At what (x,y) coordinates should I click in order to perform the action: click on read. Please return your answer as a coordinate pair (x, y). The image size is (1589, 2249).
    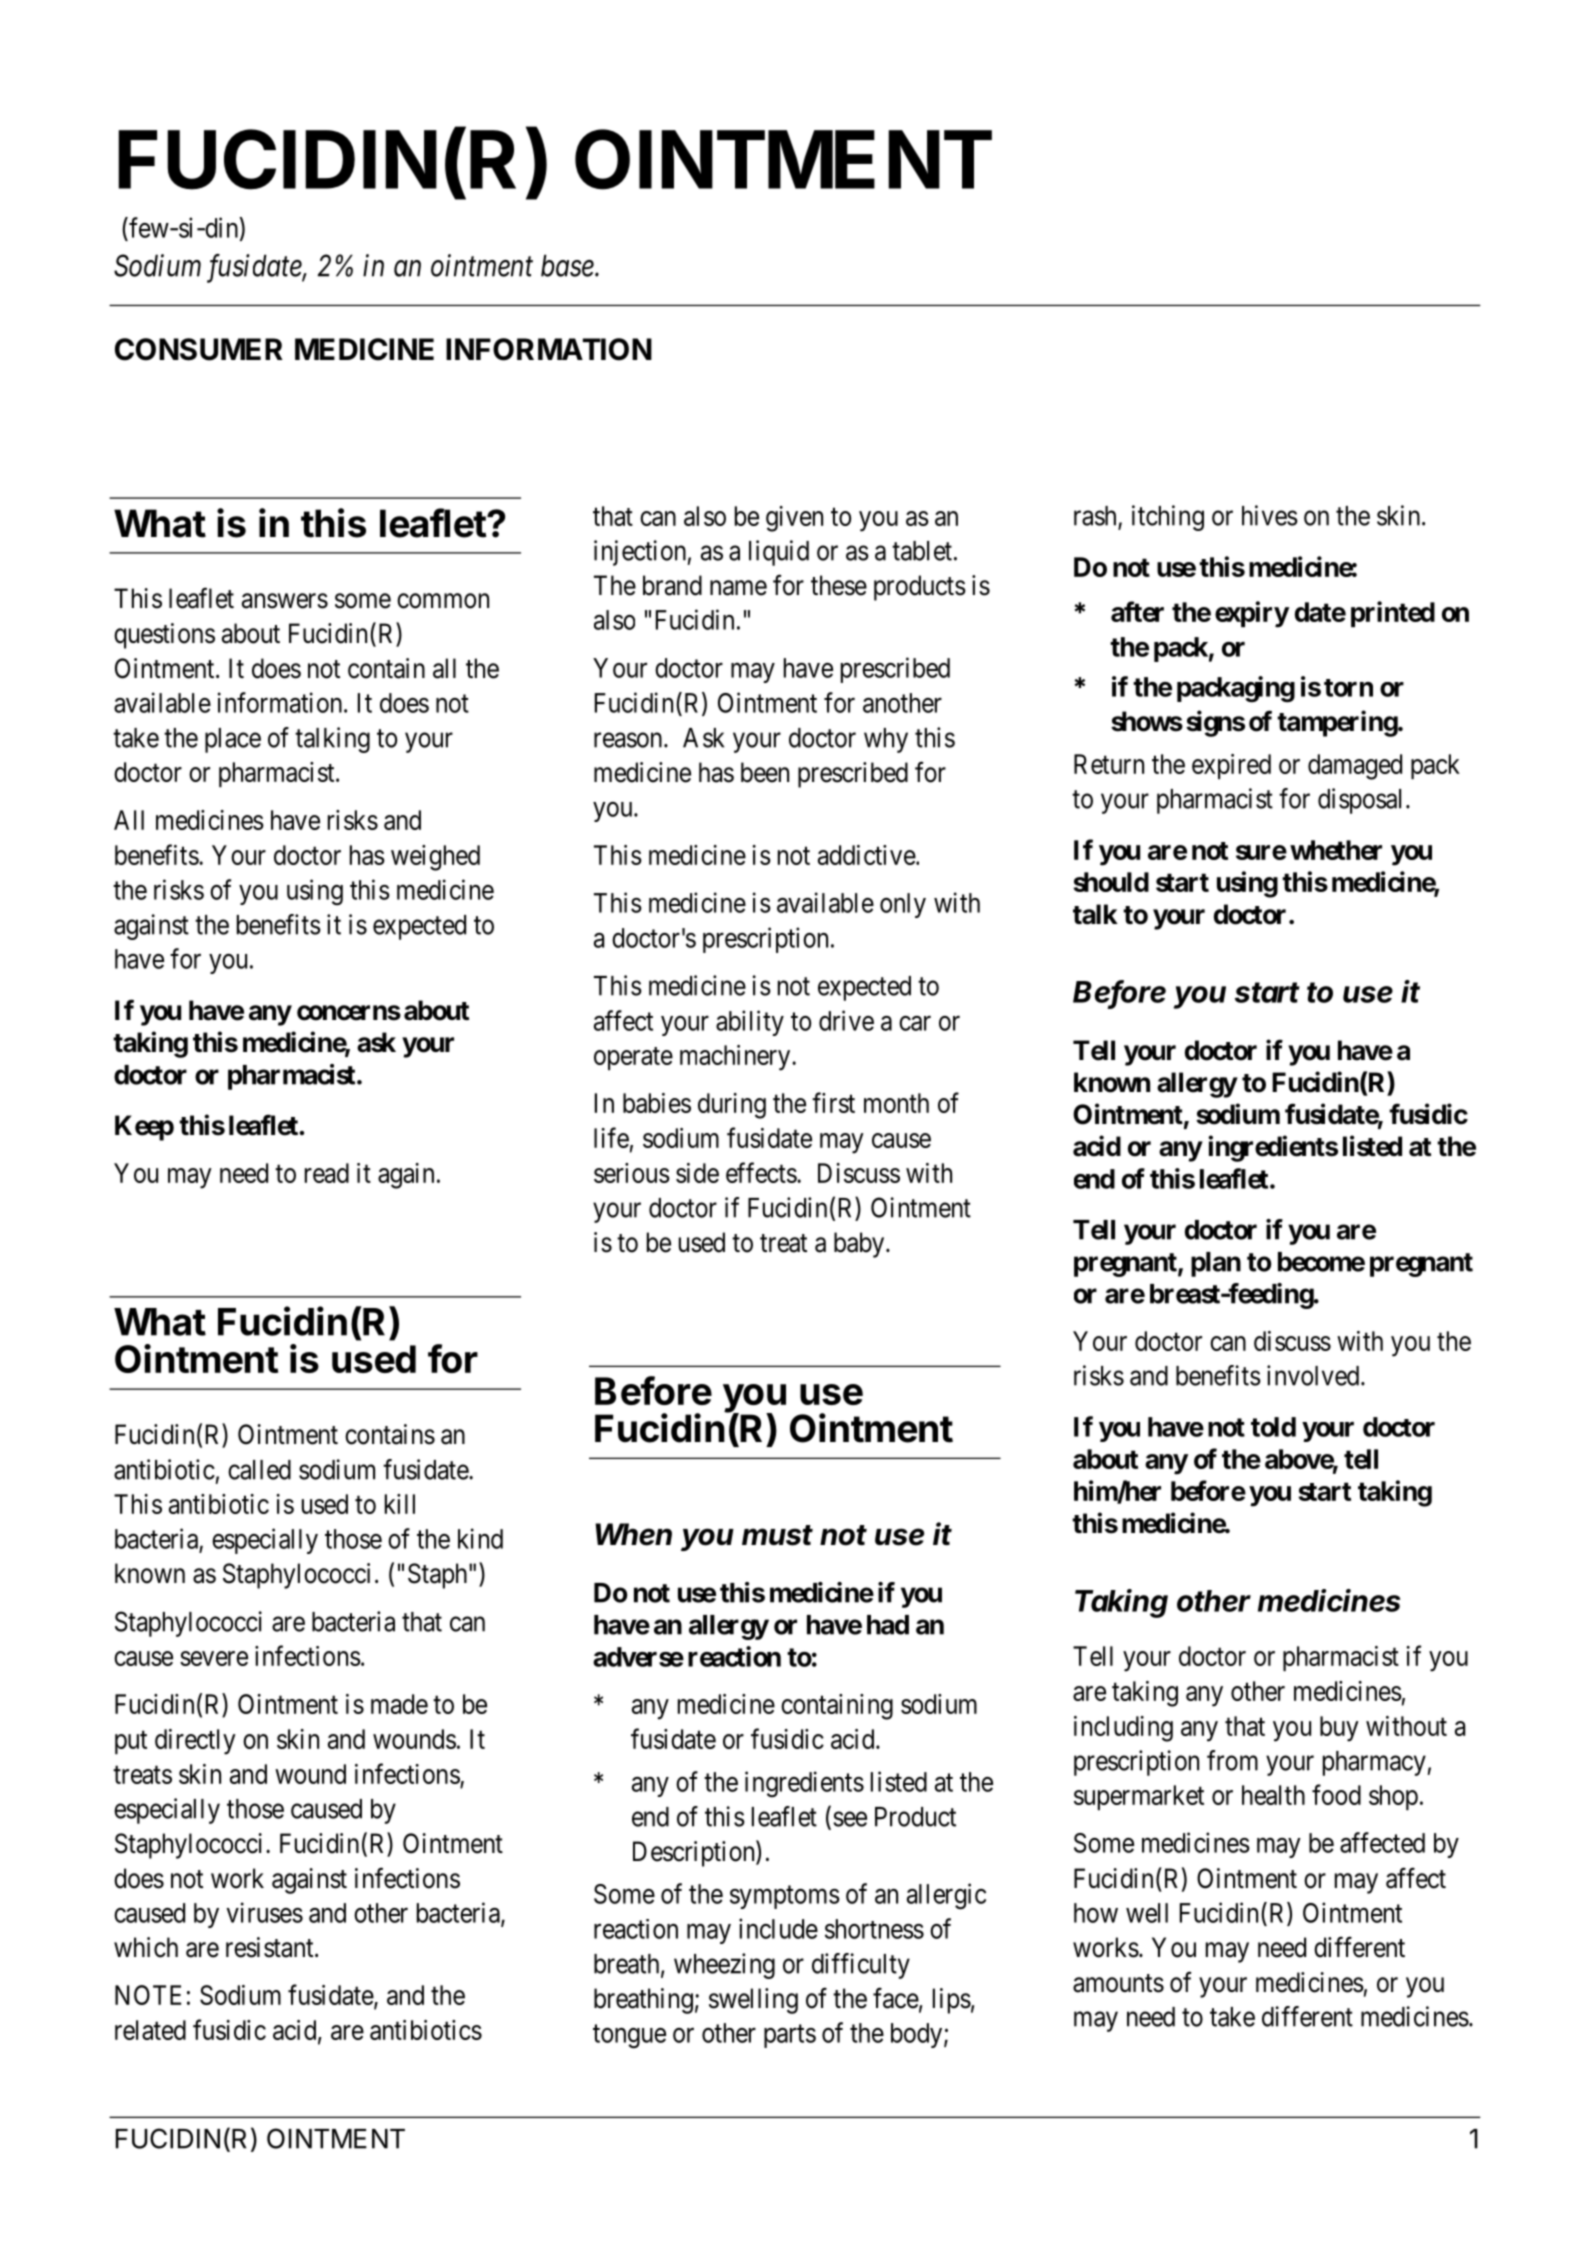
    Looking at the image, I should click on (327, 1173).
